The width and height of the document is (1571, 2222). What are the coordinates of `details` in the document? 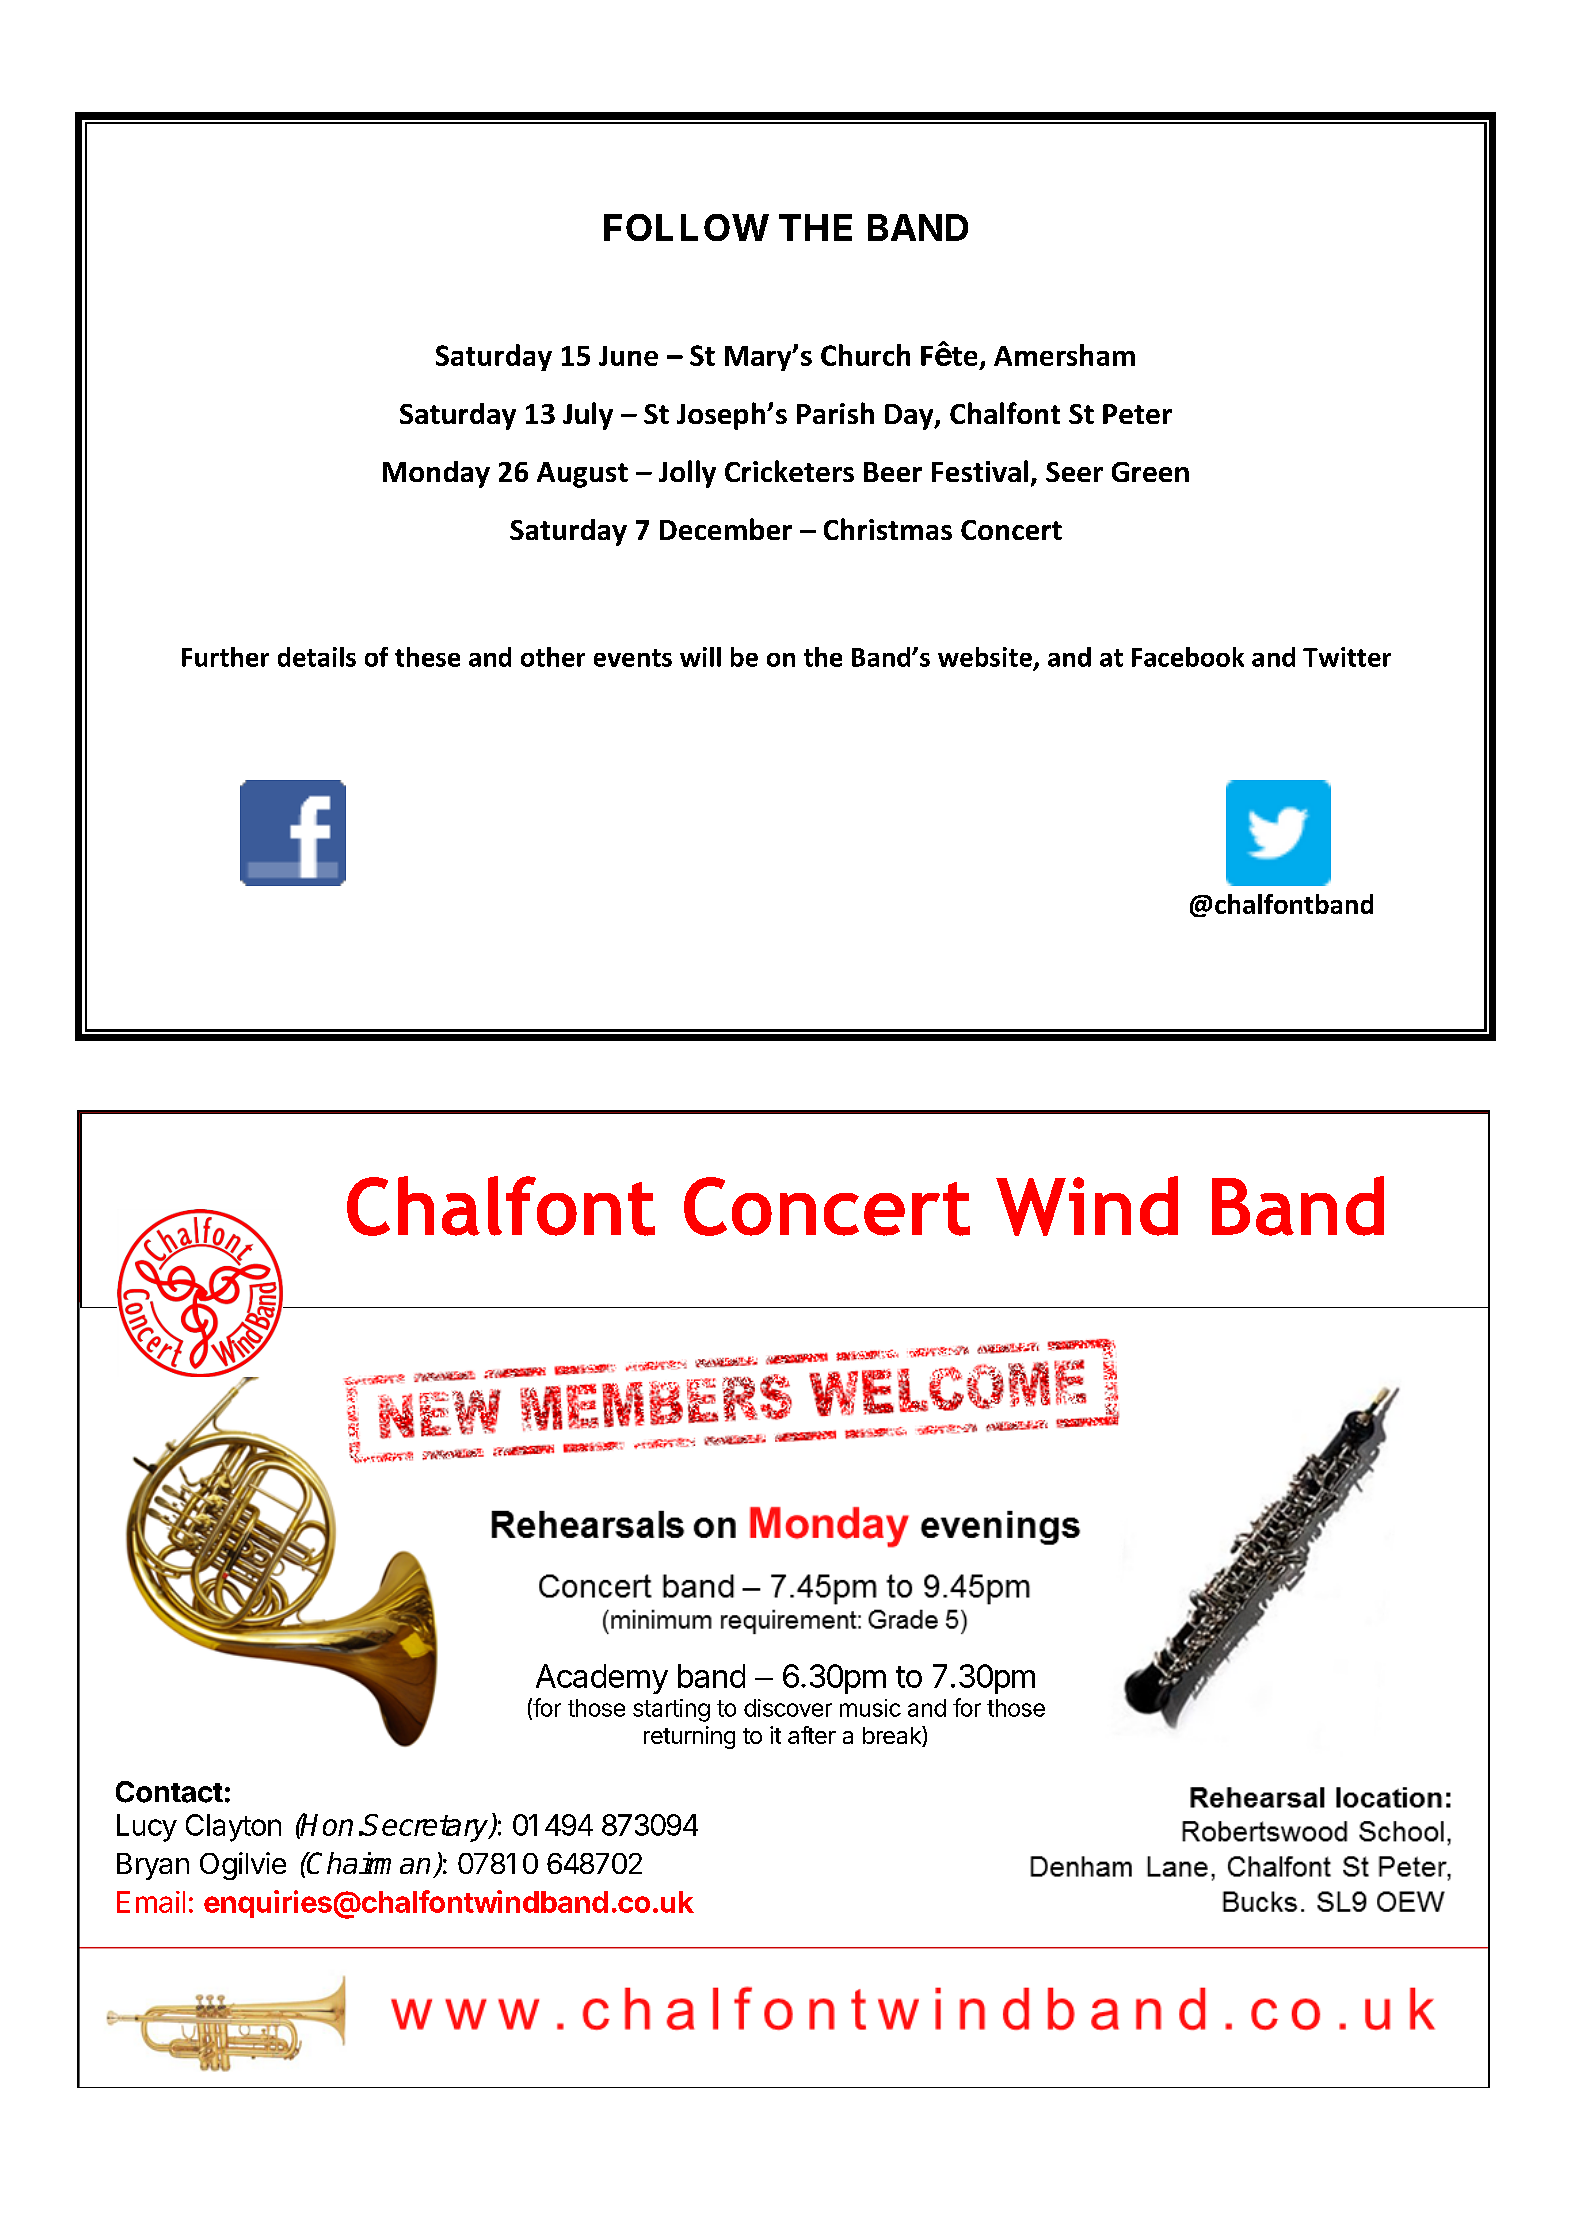 It's located at (317, 657).
